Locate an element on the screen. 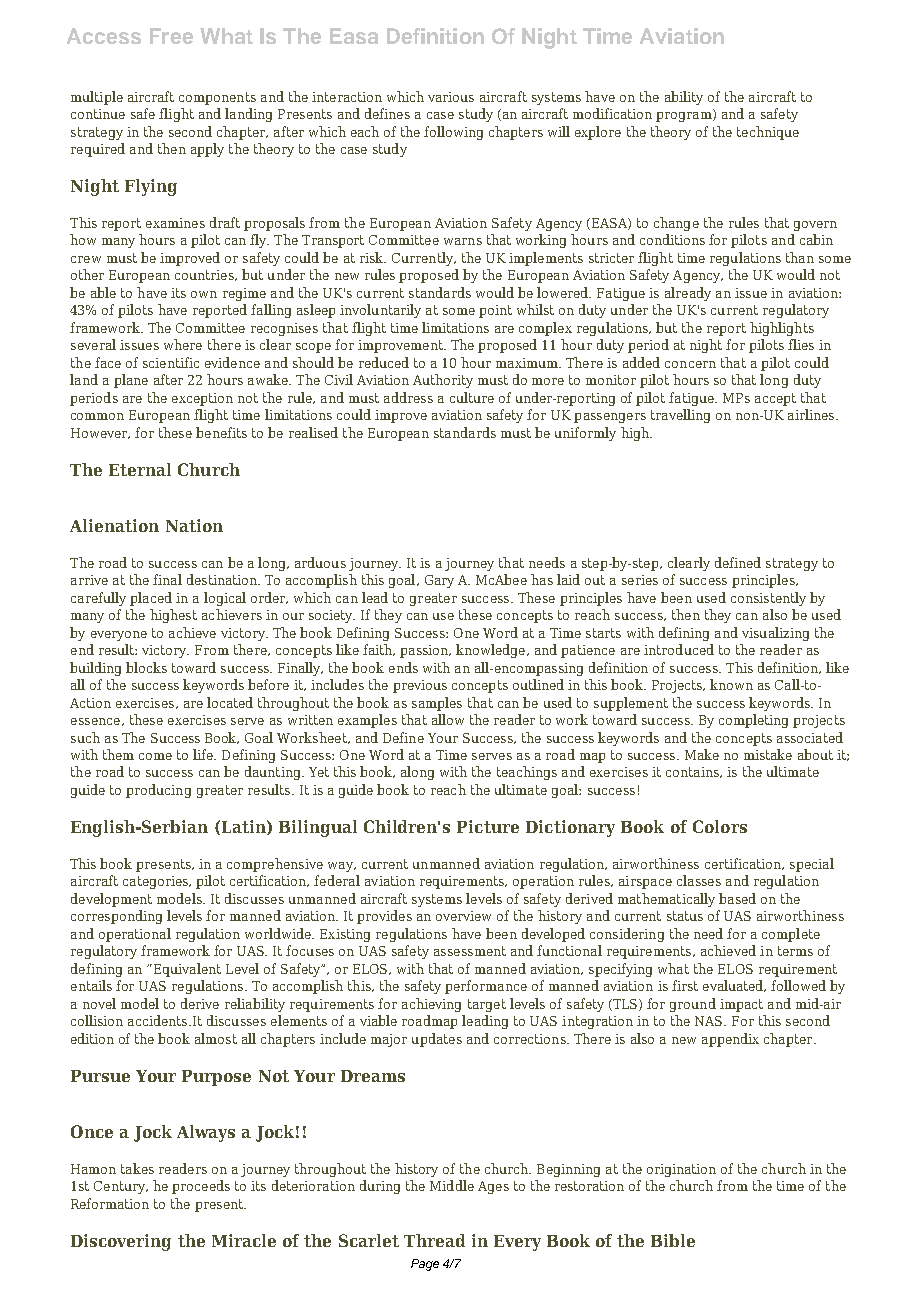  travelling is located at coordinates (680, 416).
